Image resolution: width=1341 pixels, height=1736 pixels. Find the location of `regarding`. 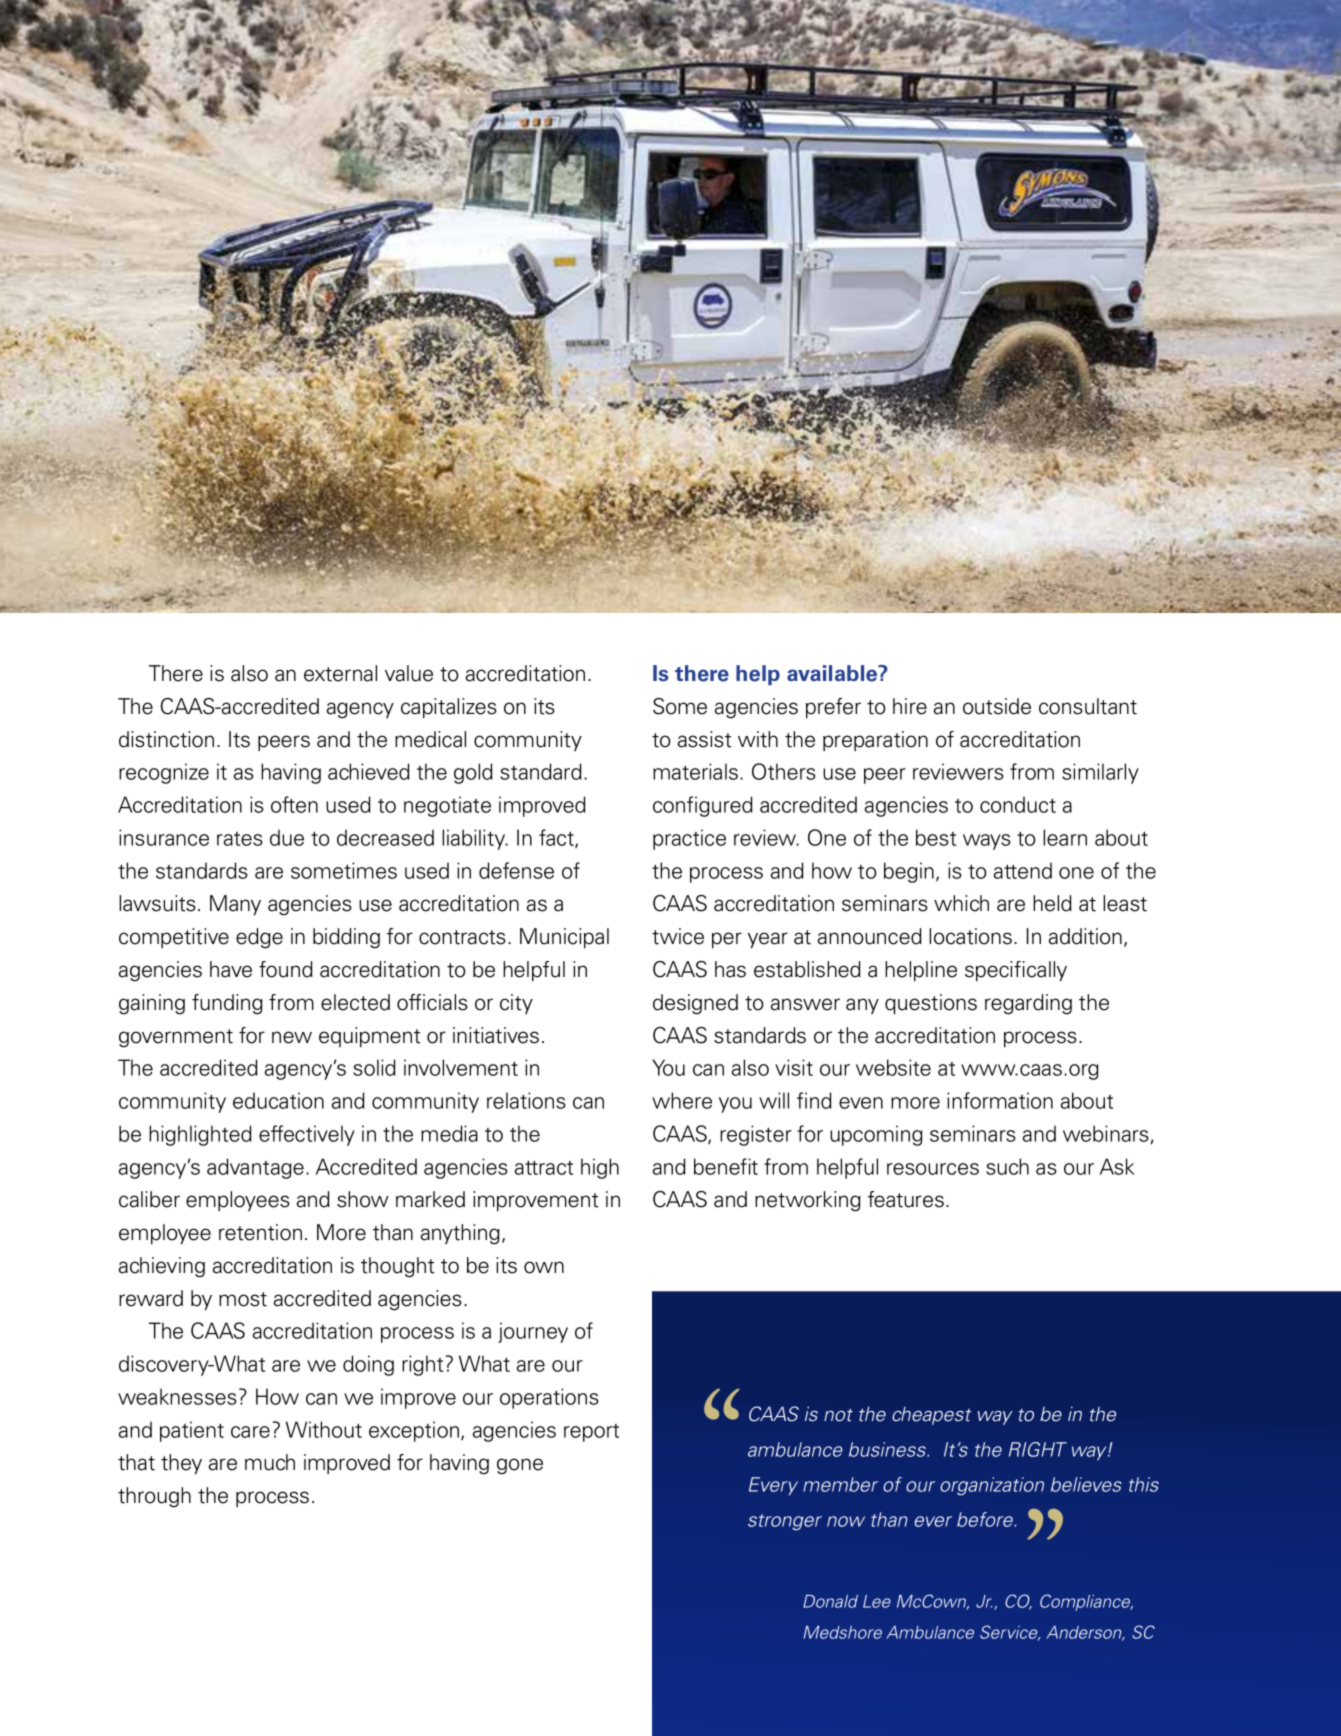

regarding is located at coordinates (1028, 1004).
